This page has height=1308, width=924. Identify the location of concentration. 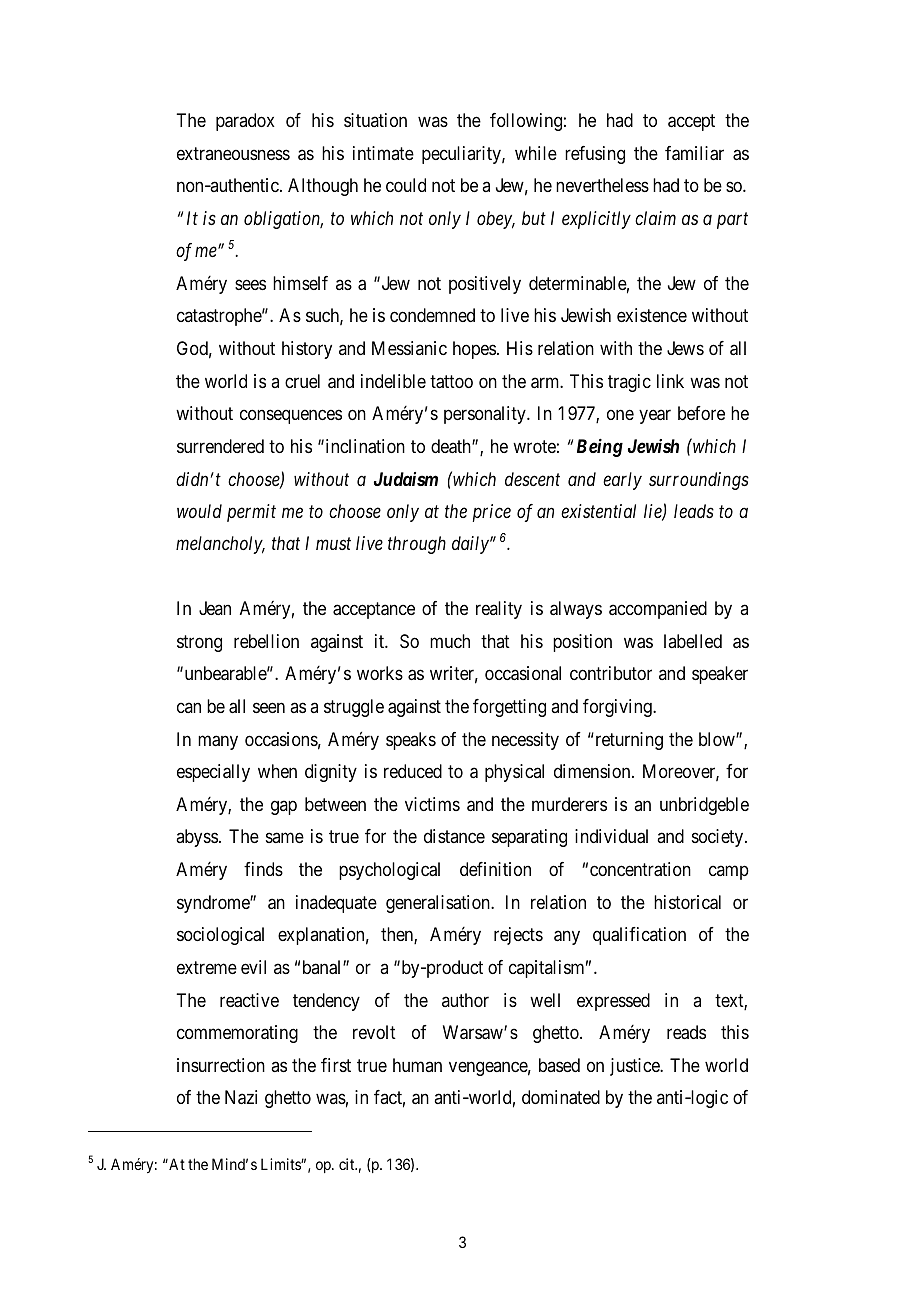
(640, 869).
